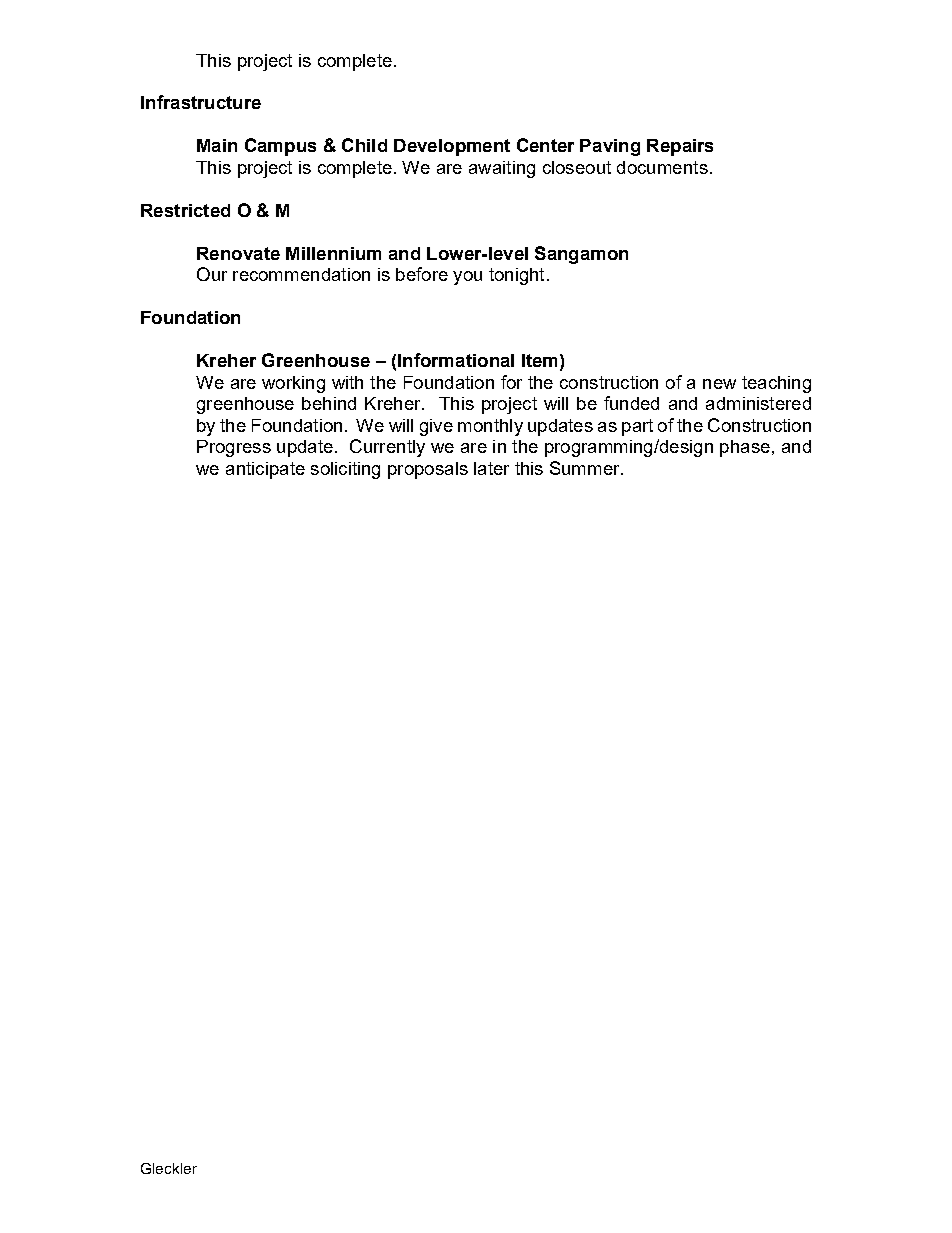 Image resolution: width=952 pixels, height=1233 pixels. What do you see at coordinates (201, 102) in the screenshot?
I see `Infrastructure` at bounding box center [201, 102].
